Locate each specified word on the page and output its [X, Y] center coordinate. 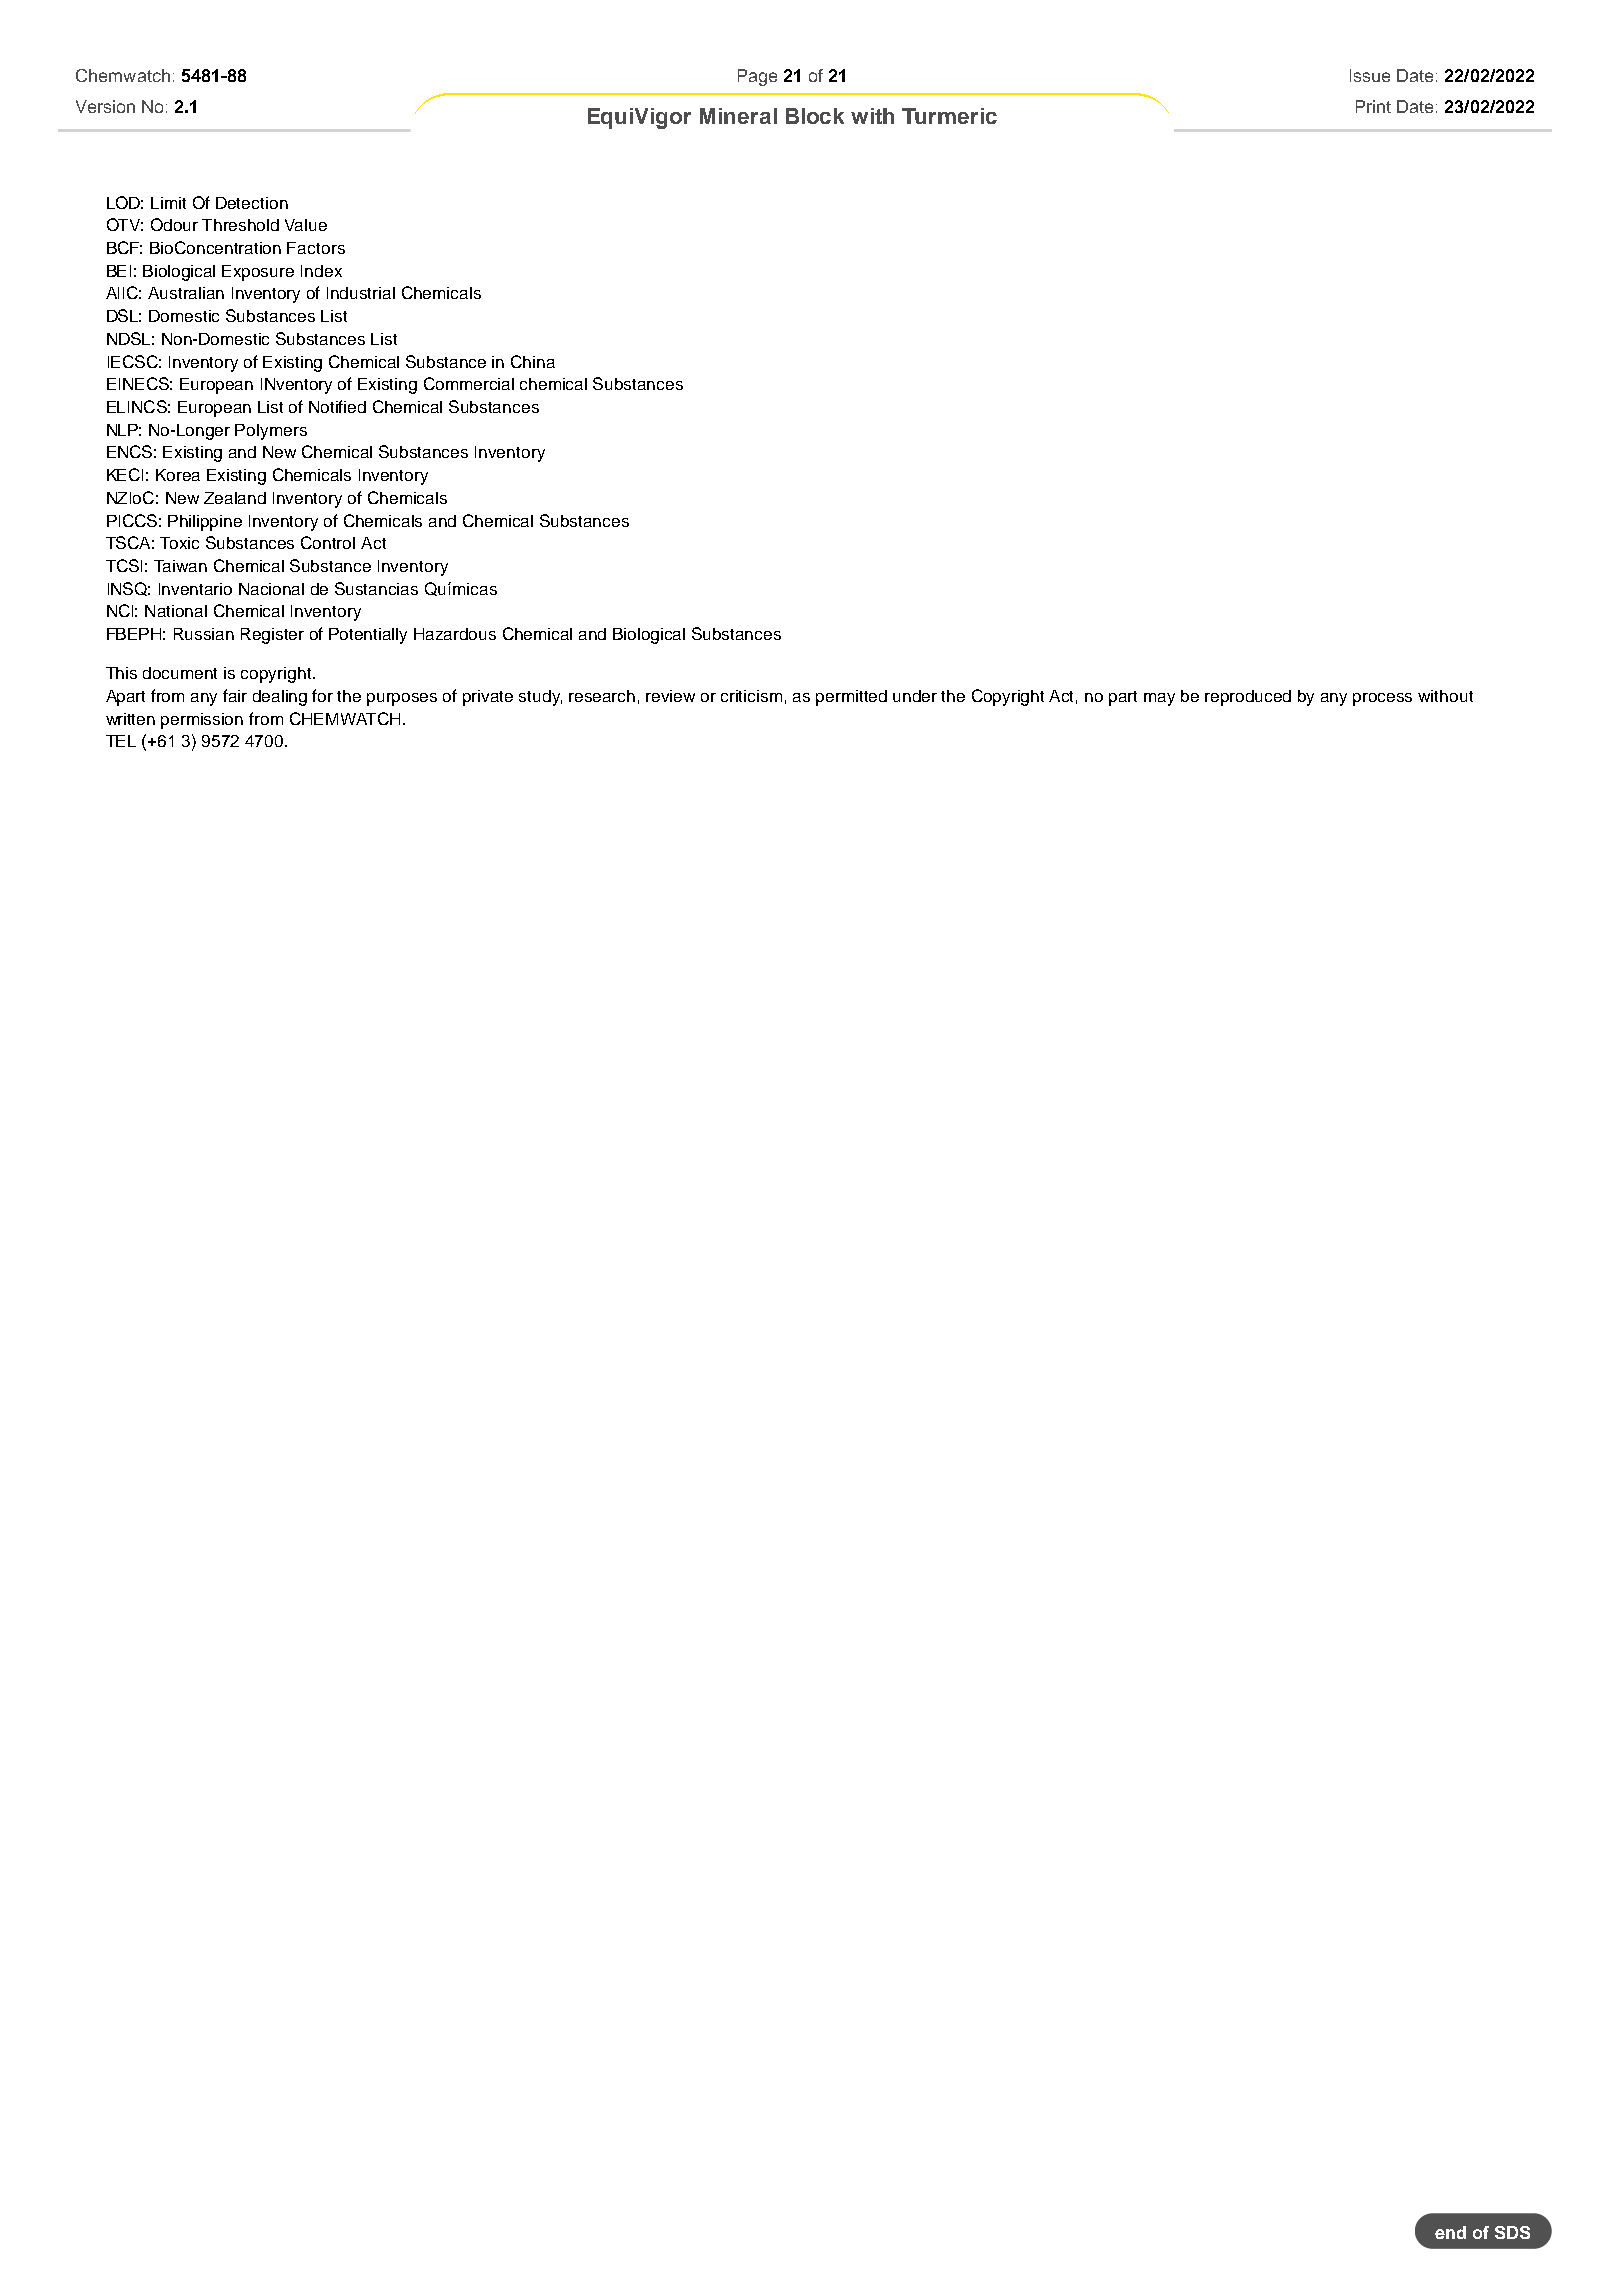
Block [815, 116]
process [1382, 699]
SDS [1512, 2232]
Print [1373, 106]
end [1450, 2232]
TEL [121, 741]
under [915, 696]
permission [202, 721]
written [130, 719]
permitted [851, 698]
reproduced [1248, 698]
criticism [751, 696]
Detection [252, 203]
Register [272, 636]
